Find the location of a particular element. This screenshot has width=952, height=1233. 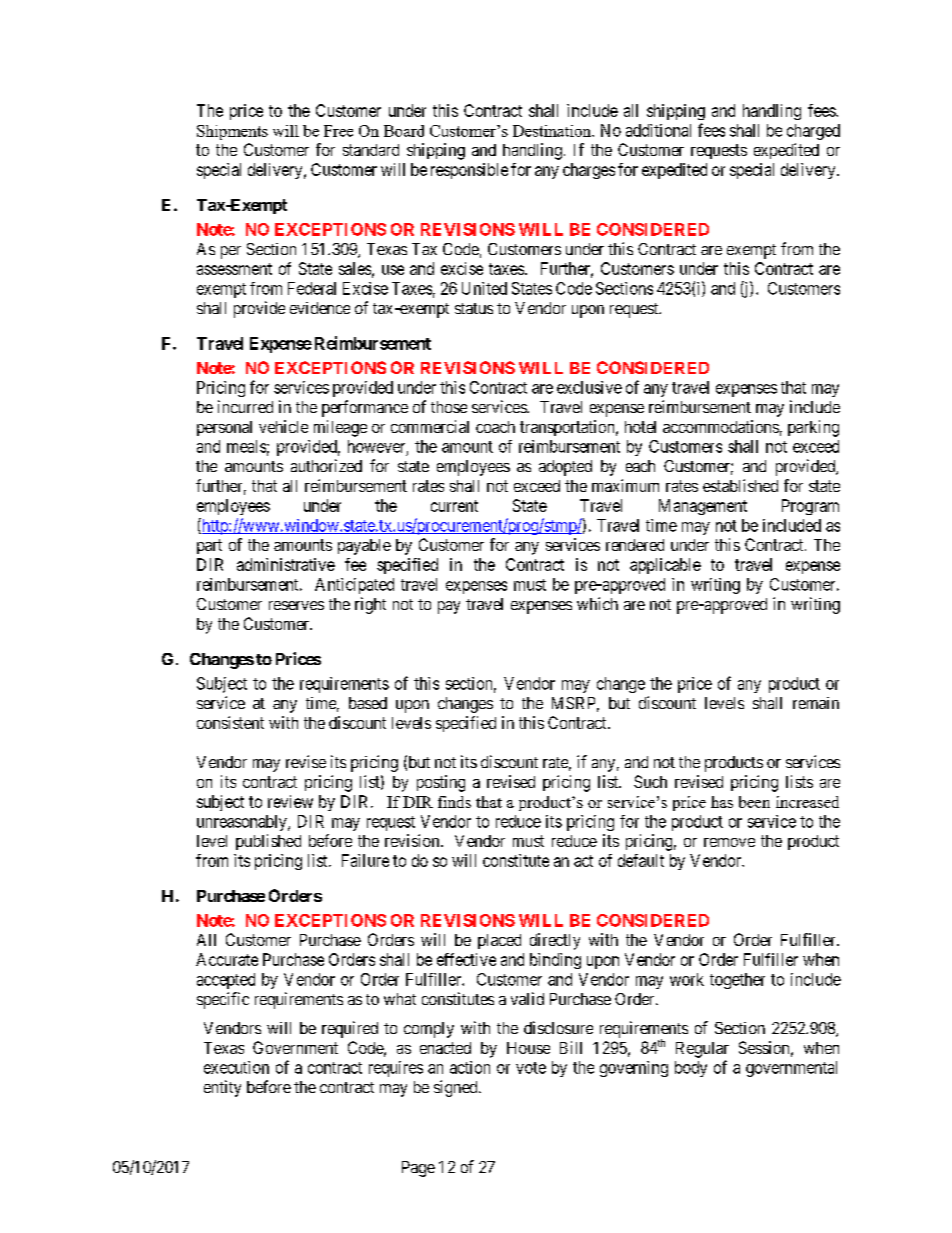

been is located at coordinates (754, 802).
